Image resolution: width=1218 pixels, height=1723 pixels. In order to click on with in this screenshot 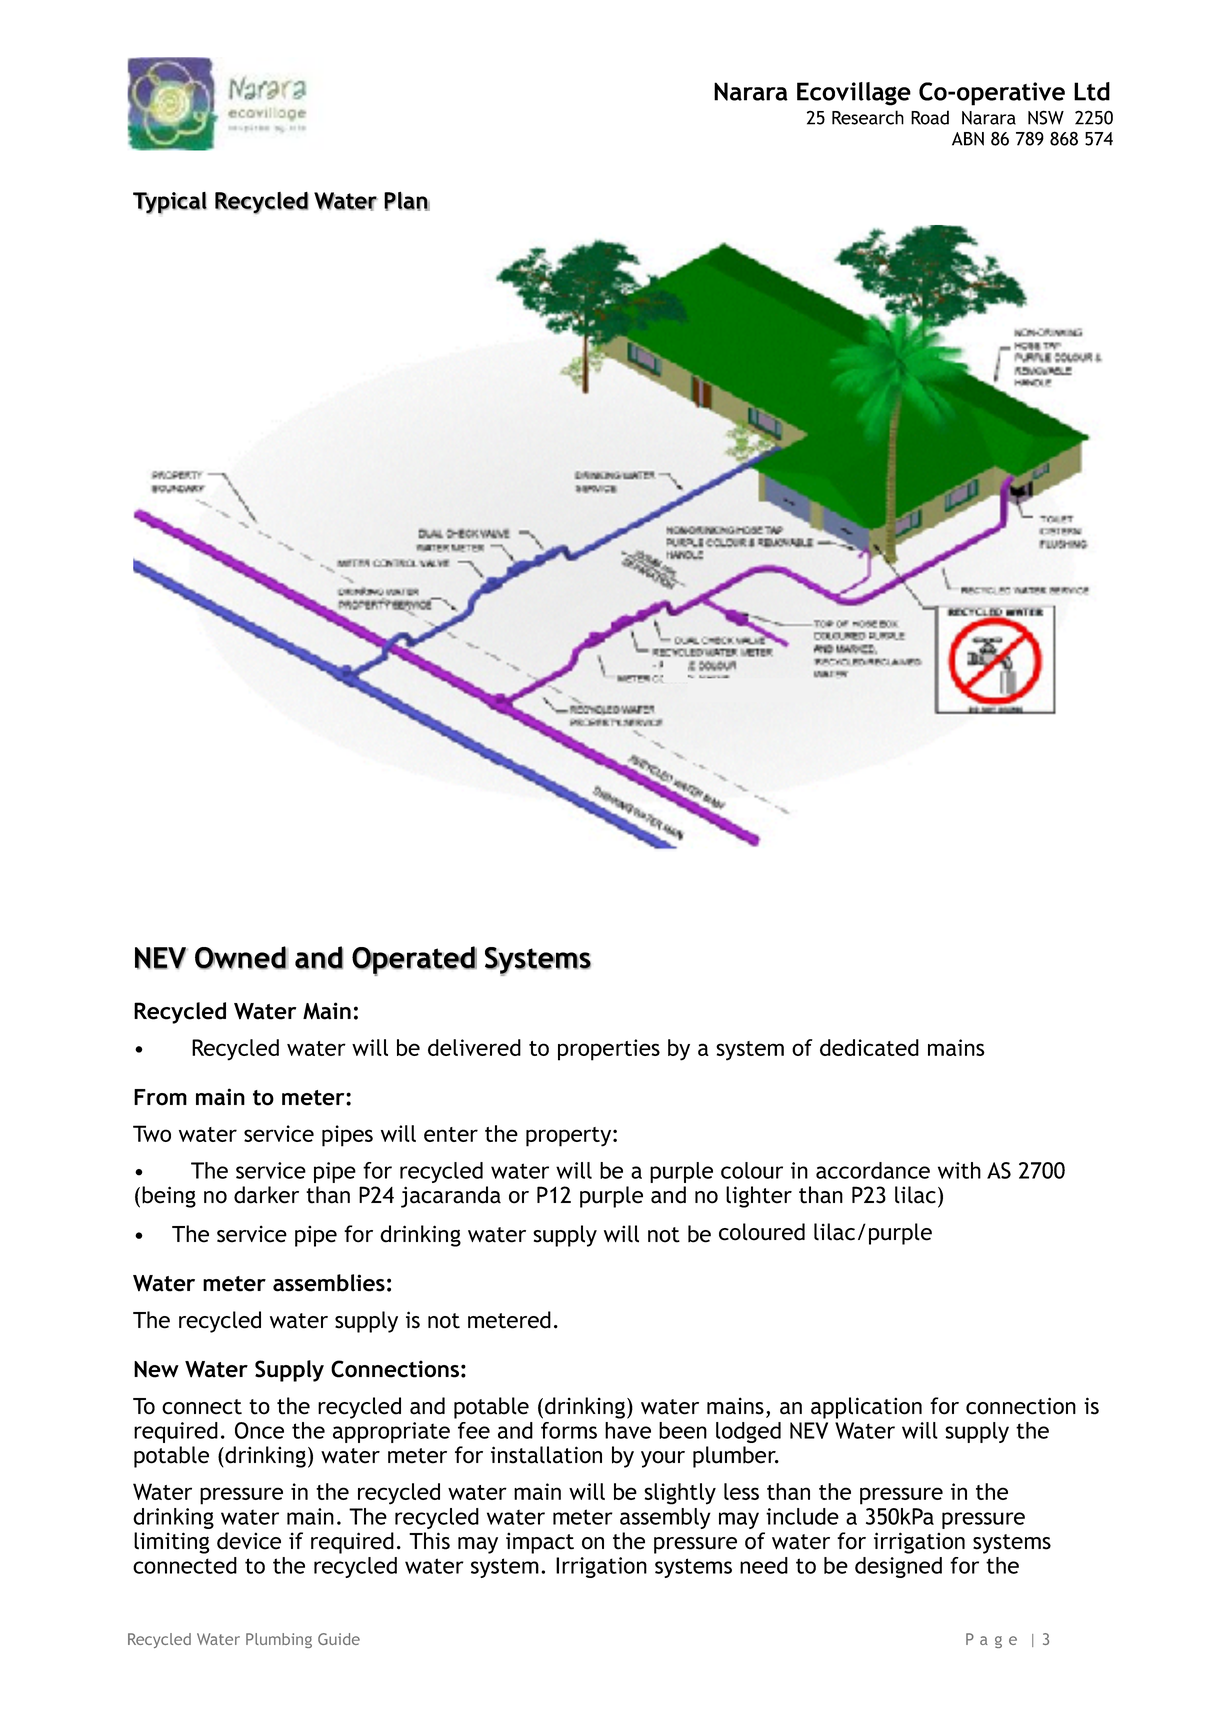, I will do `click(959, 1170)`.
